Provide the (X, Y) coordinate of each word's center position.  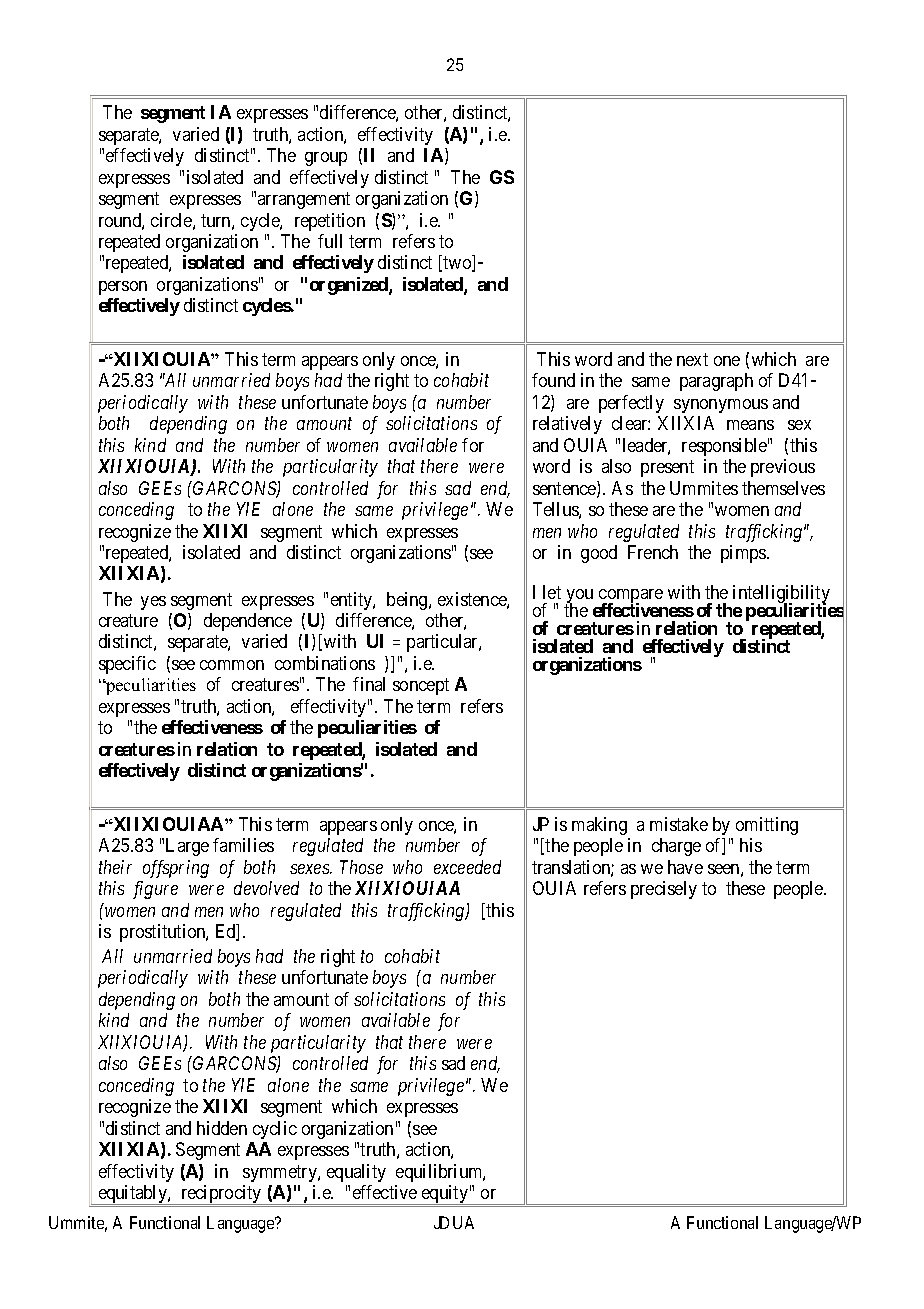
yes (153, 603)
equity (445, 1195)
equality (356, 1173)
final (369, 684)
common (232, 665)
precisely (664, 890)
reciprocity (221, 1195)
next (692, 359)
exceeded (467, 867)
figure (155, 890)
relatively (567, 425)
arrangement (304, 200)
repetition (330, 222)
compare (631, 597)
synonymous (721, 406)
